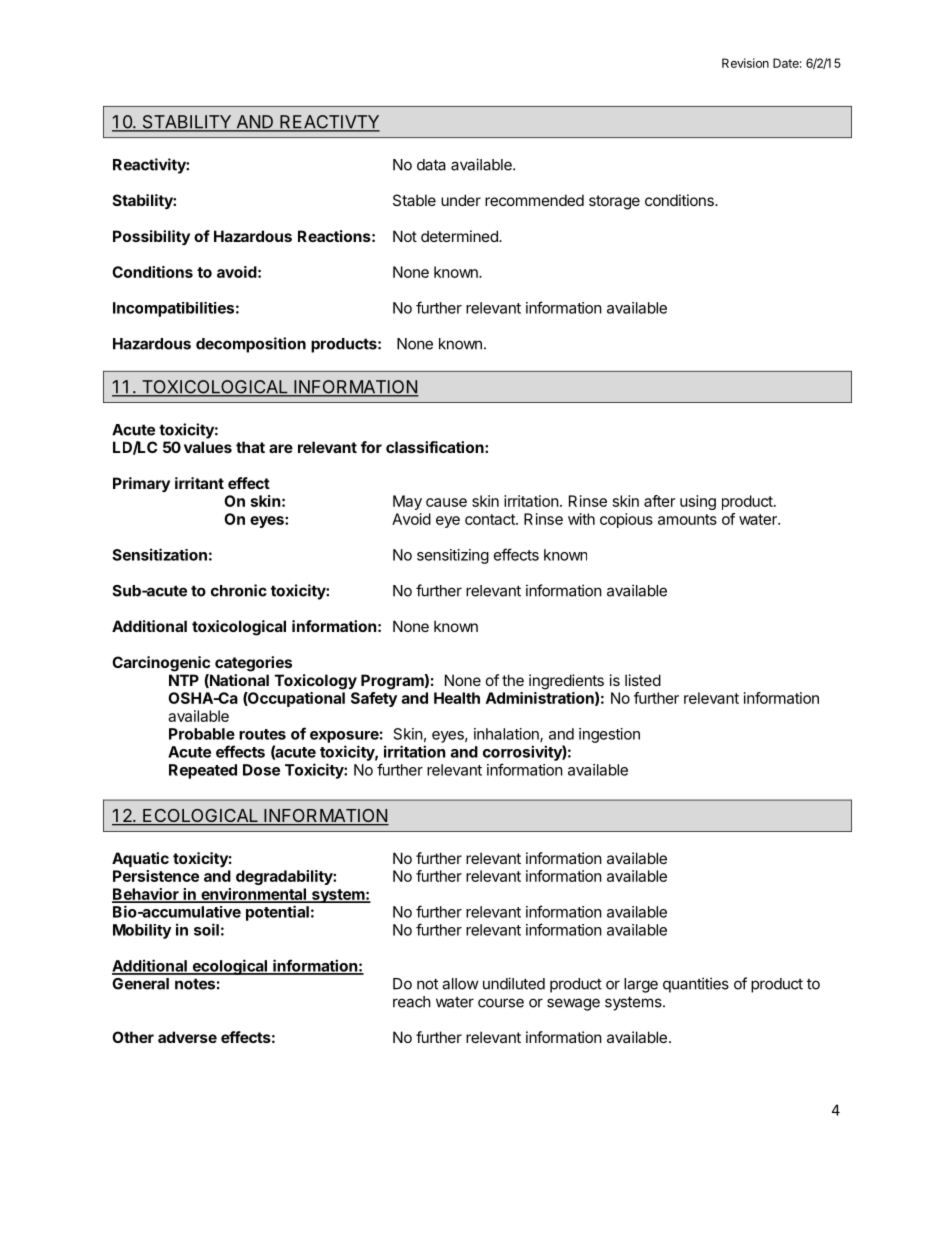 The image size is (952, 1233). What do you see at coordinates (446, 502) in the image?
I see `cause` at bounding box center [446, 502].
